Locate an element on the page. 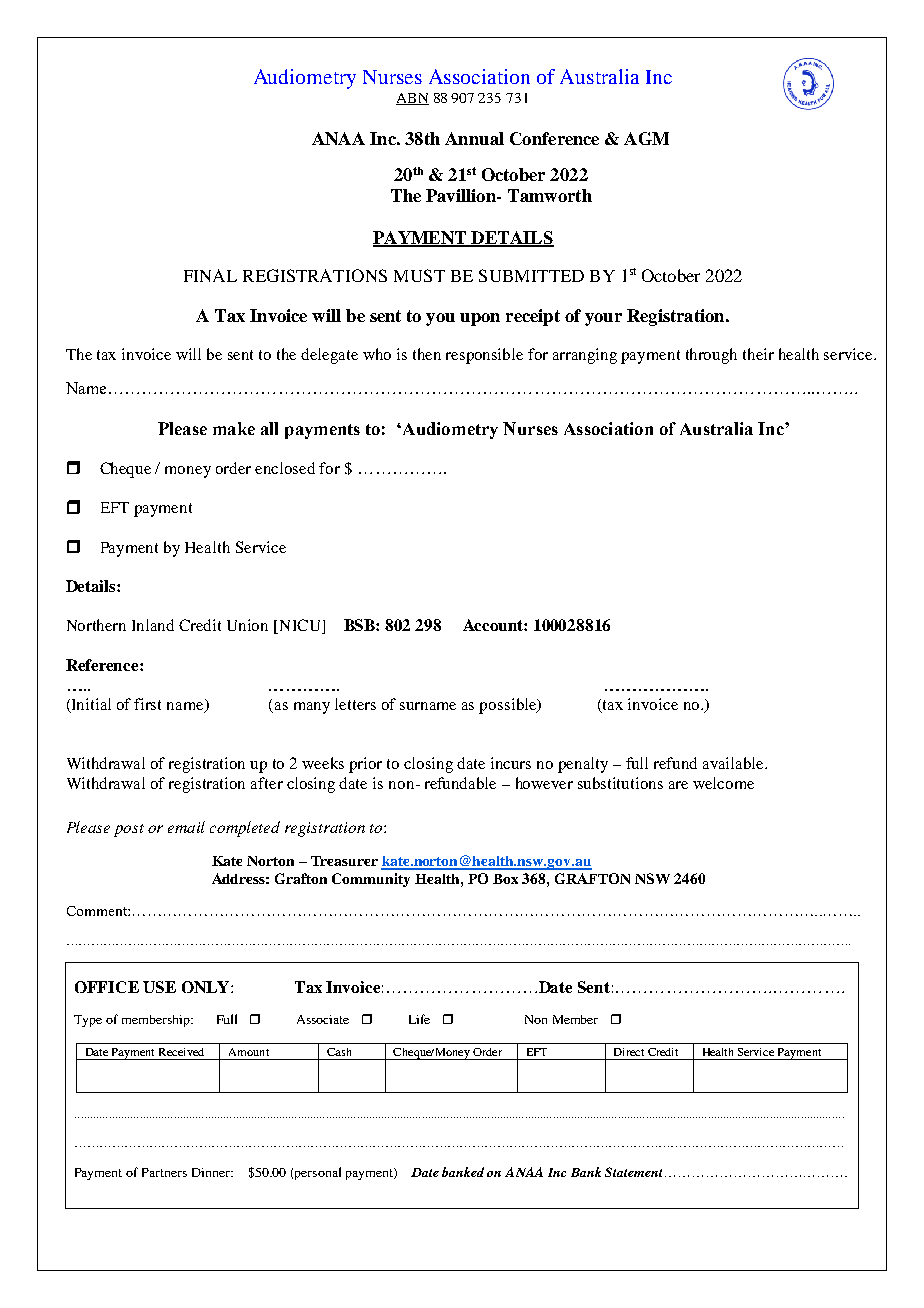 The height and width of the image is (1308, 924). Inland is located at coordinates (153, 625).
